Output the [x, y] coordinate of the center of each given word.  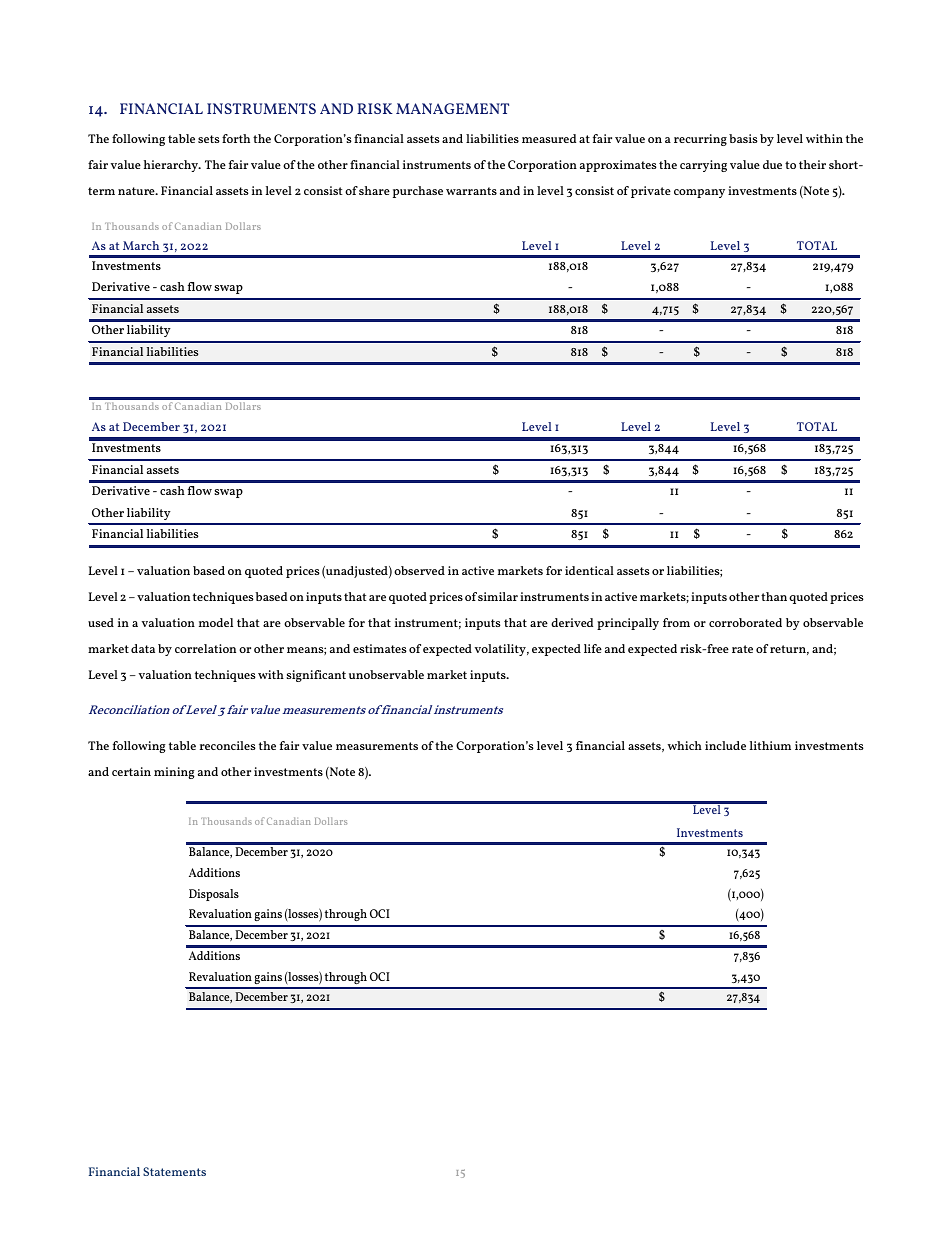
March [141, 245]
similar [498, 596]
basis [743, 138]
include [725, 745]
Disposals [214, 895]
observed [419, 570]
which [684, 745]
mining [174, 773]
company [699, 193]
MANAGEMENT [452, 108]
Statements [174, 1171]
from [676, 622]
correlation [205, 648]
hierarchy [172, 166]
